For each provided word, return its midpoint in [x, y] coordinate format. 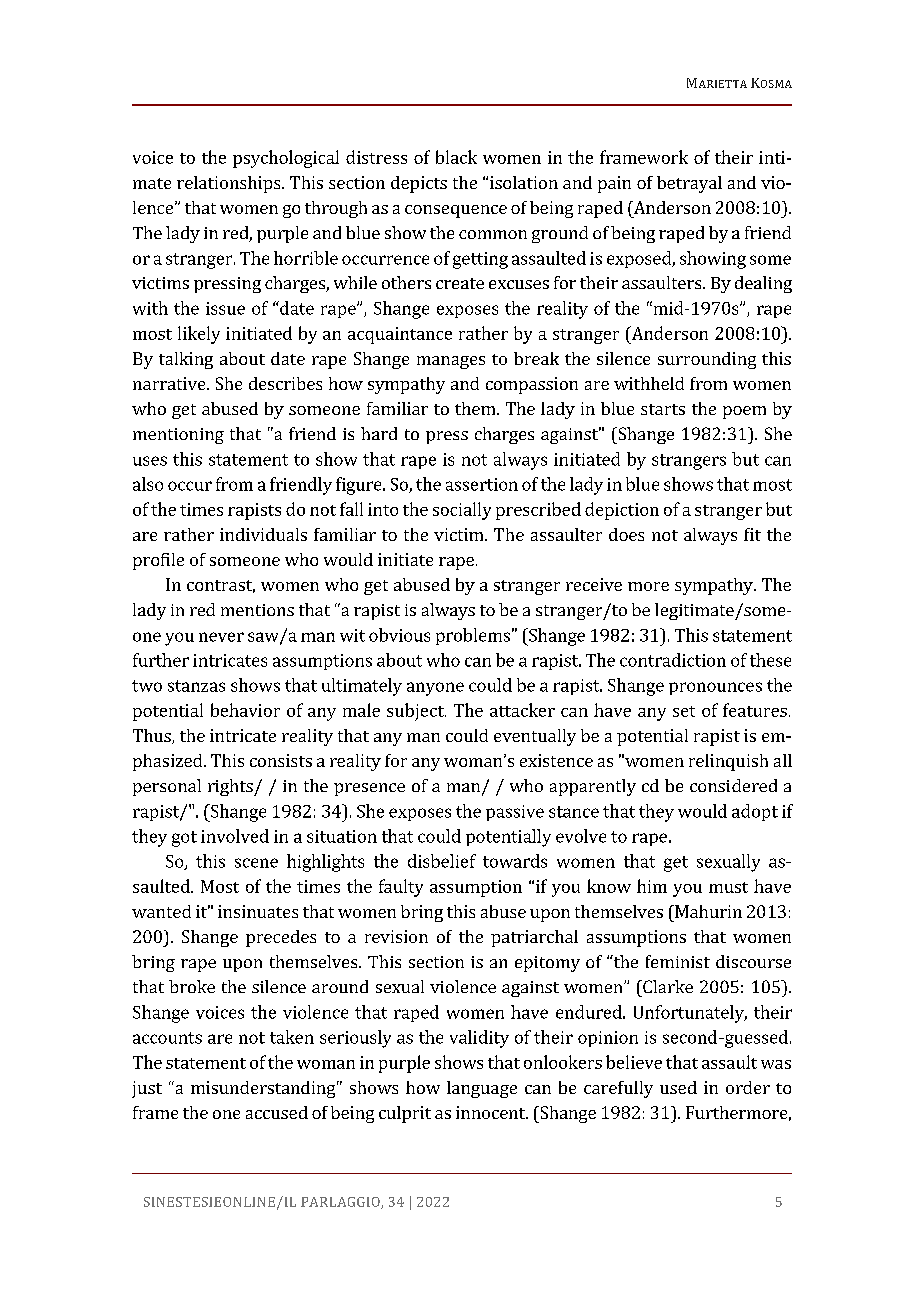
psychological [286, 159]
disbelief [442, 861]
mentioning [178, 436]
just [147, 1089]
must [728, 887]
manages [451, 362]
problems [473, 636]
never [221, 637]
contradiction [673, 660]
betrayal [689, 184]
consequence [456, 211]
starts [663, 409]
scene [256, 863]
